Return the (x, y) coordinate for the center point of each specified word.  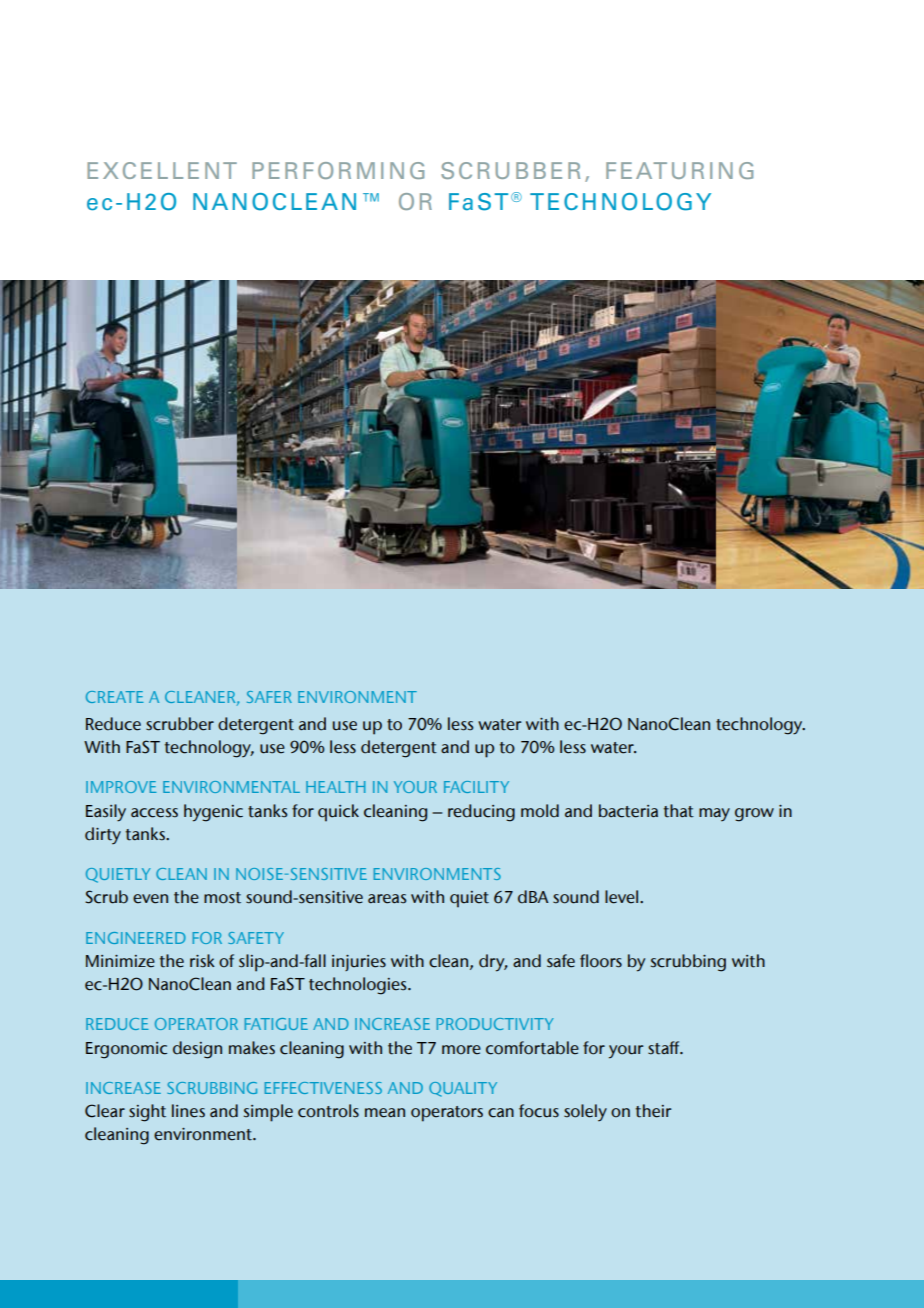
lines (188, 1111)
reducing (481, 813)
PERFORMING (338, 170)
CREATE (115, 697)
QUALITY (463, 1089)
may (714, 814)
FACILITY (476, 787)
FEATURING (679, 170)
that (679, 811)
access (154, 813)
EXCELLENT (162, 170)
